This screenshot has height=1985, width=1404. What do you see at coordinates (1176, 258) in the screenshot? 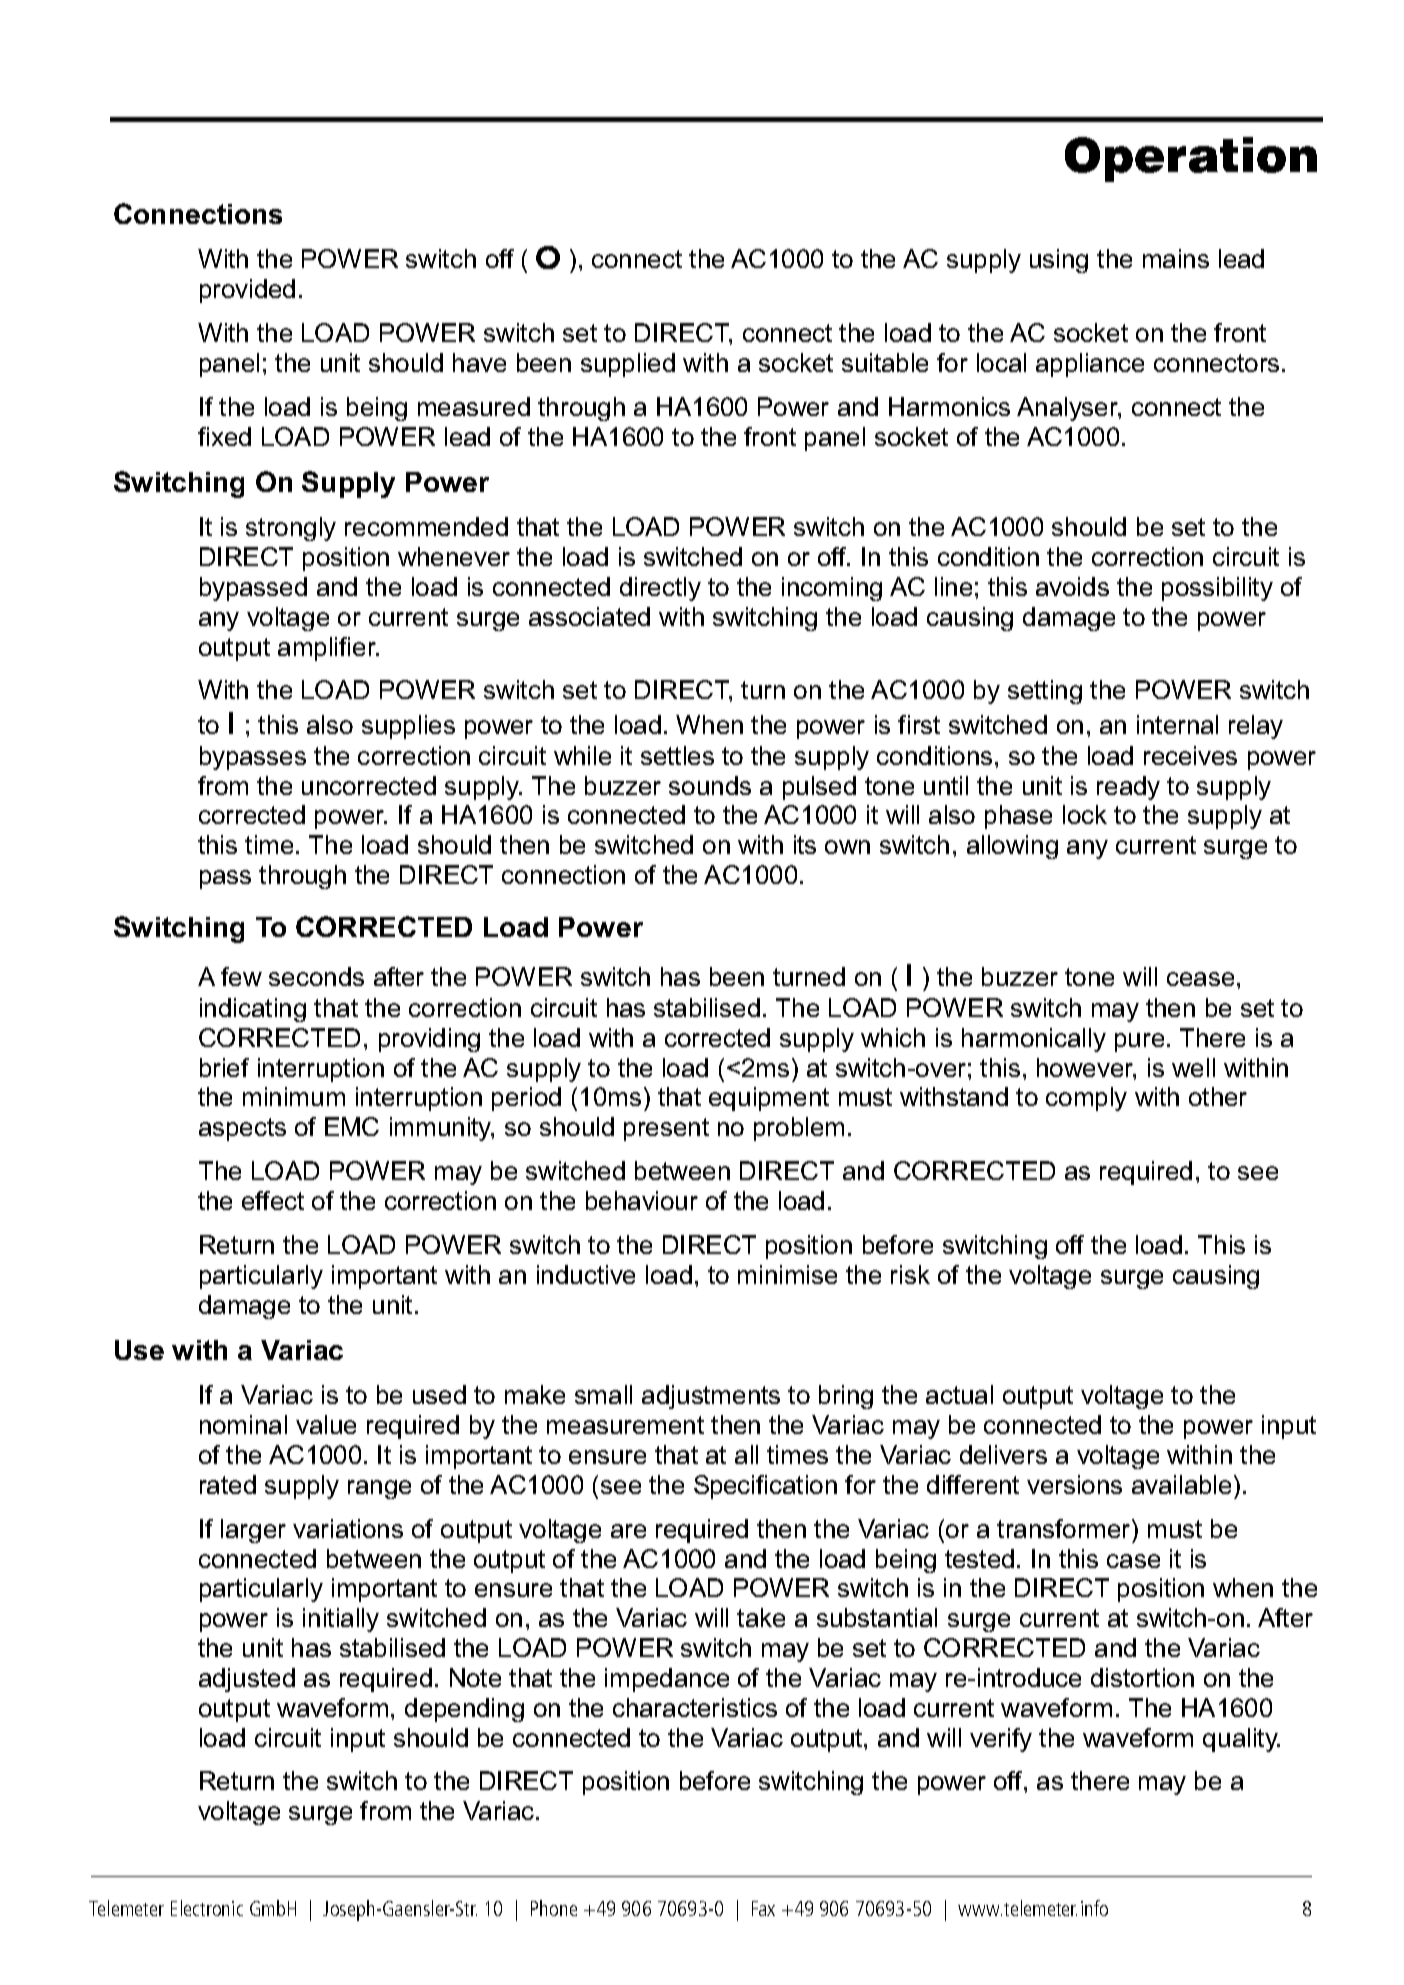
I see `mains` at bounding box center [1176, 258].
